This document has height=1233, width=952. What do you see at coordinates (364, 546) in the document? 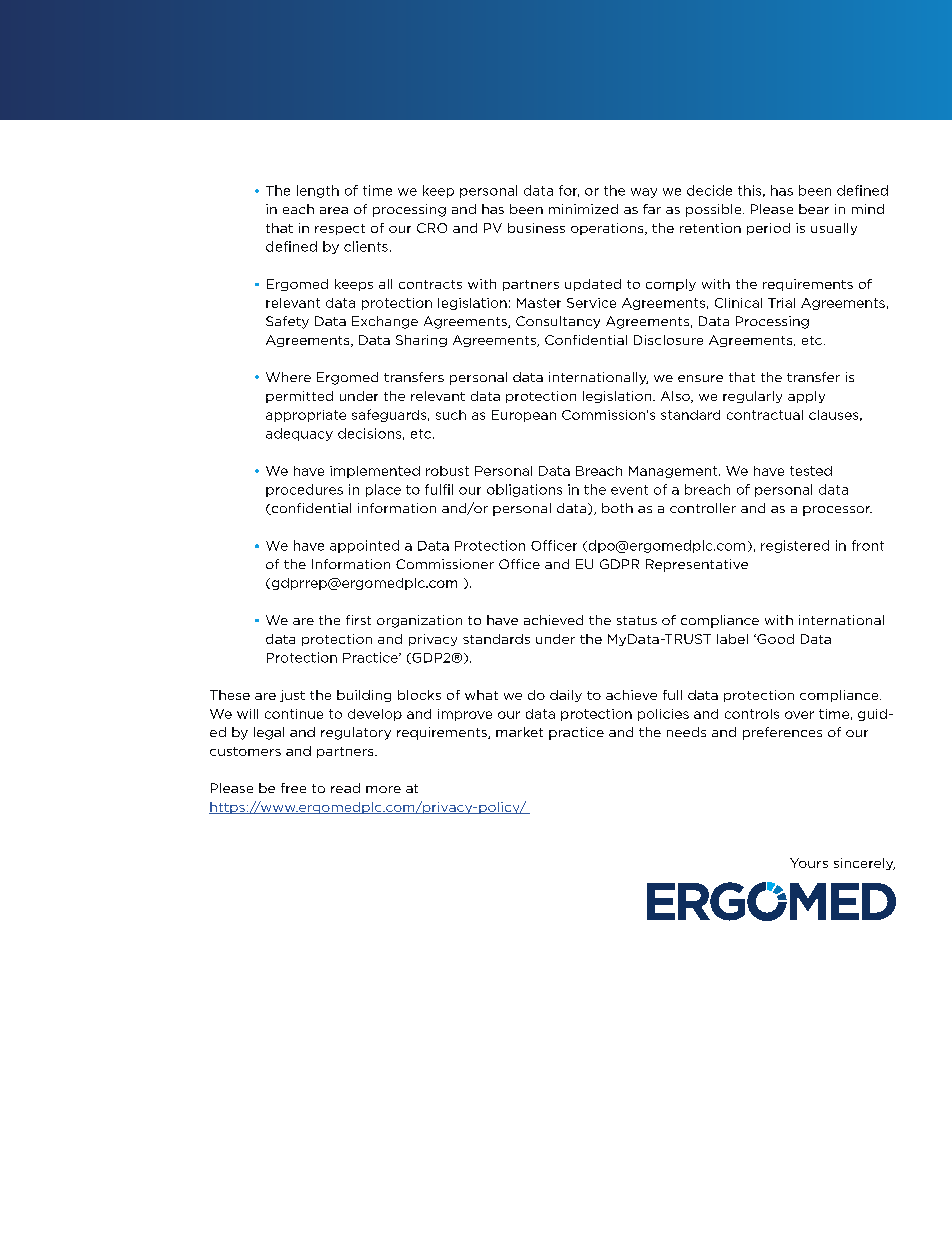
I see `appointed` at bounding box center [364, 546].
